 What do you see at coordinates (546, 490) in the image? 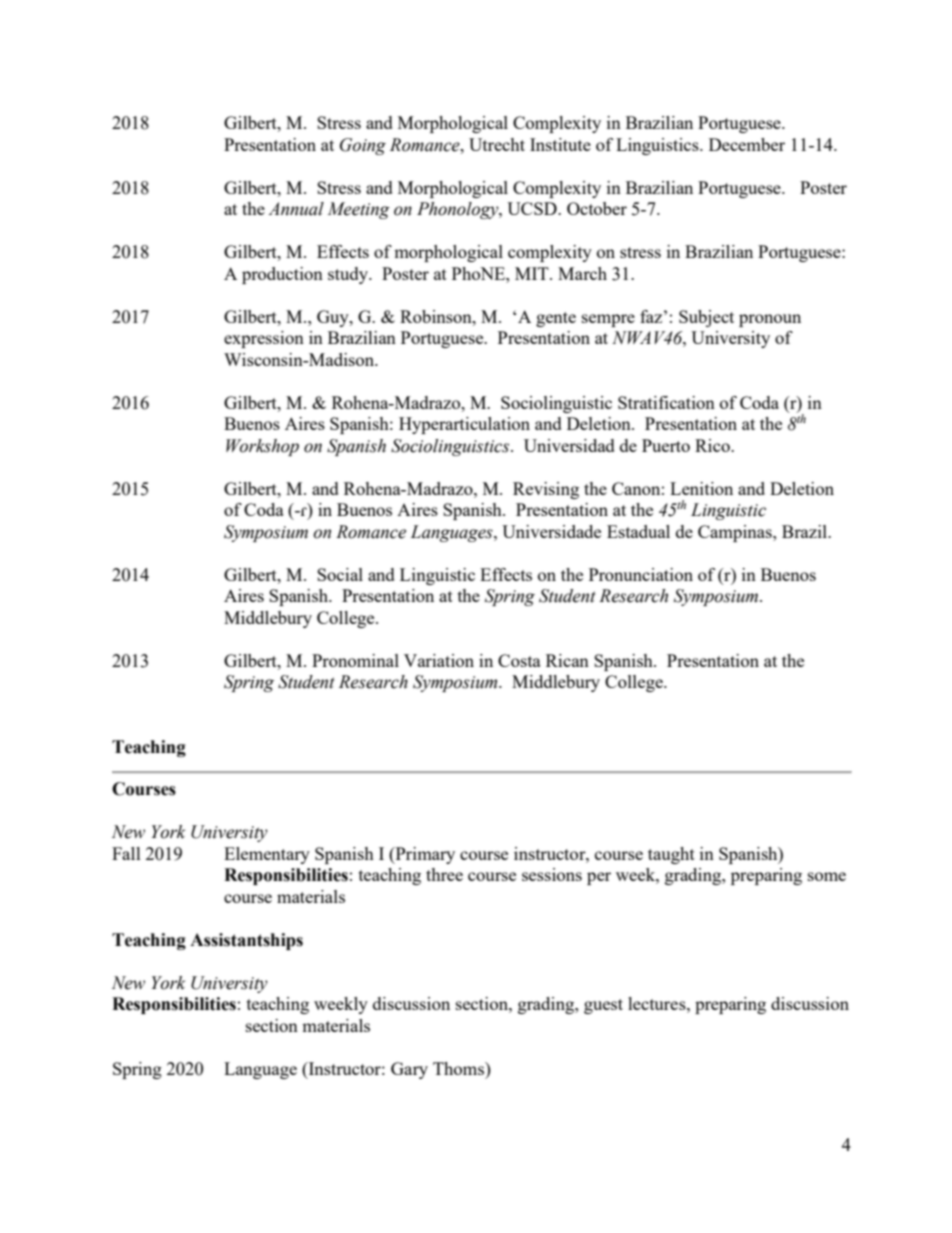
I see `Revising` at bounding box center [546, 490].
